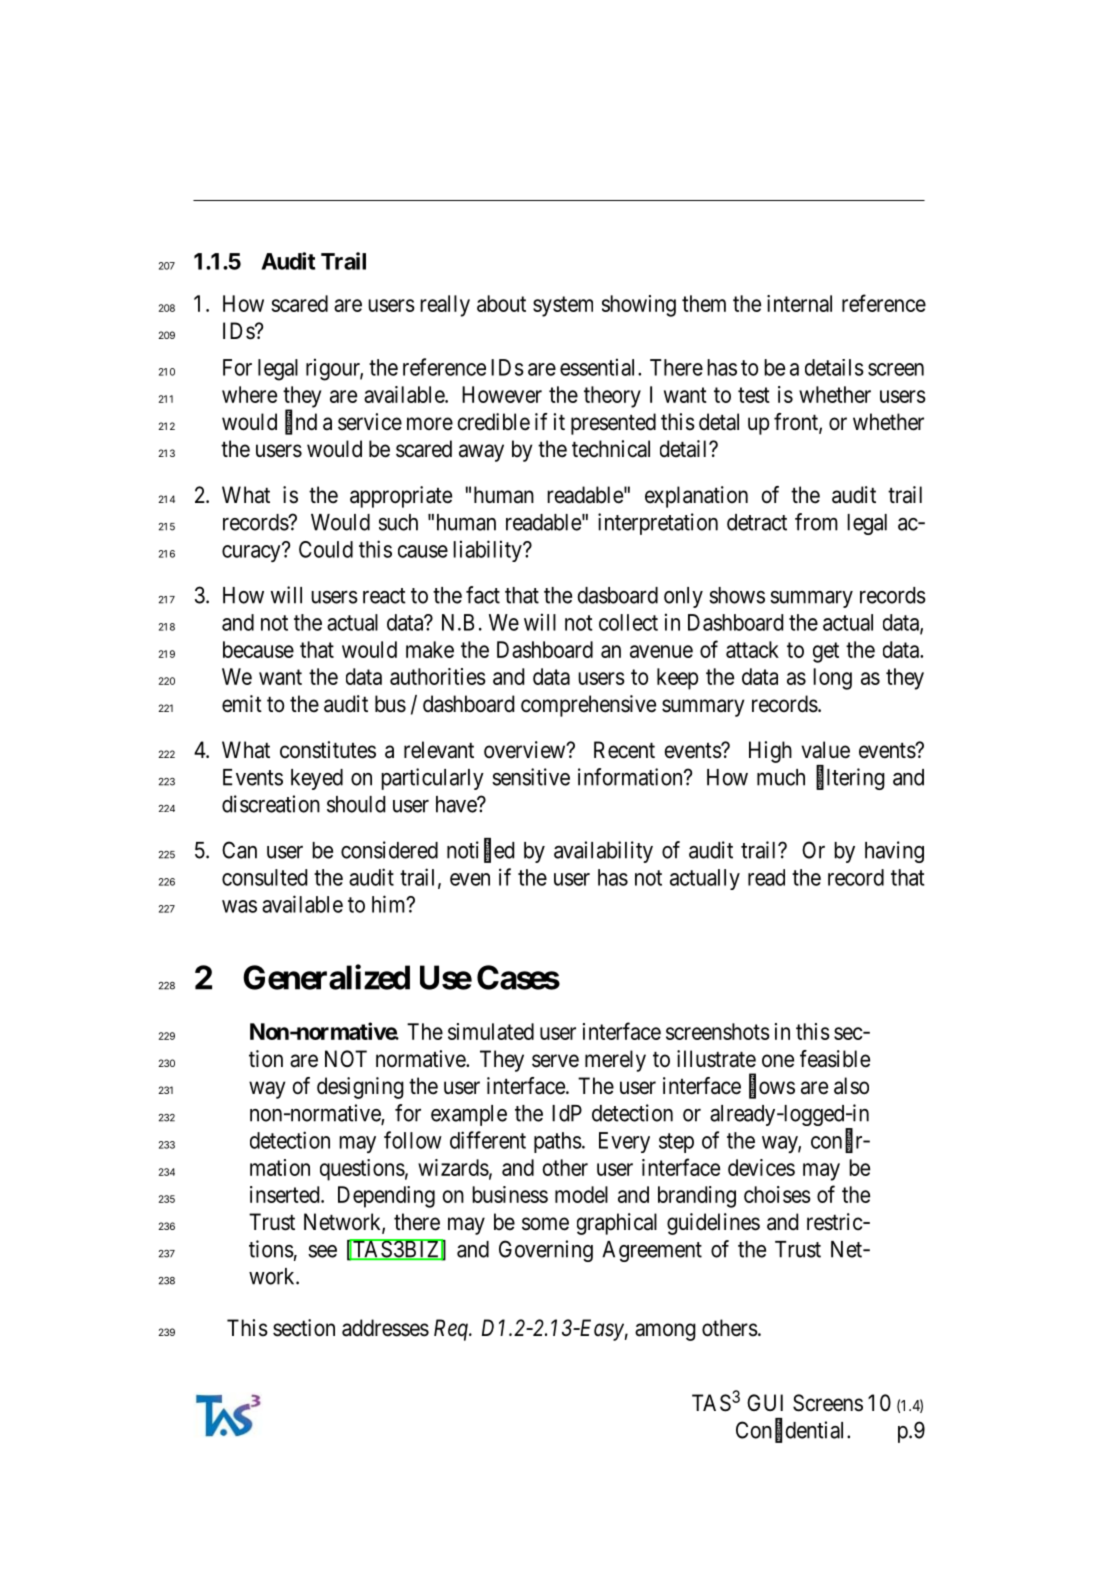 This document has height=1584, width=1120. I want to click on sensitive, so click(531, 777).
